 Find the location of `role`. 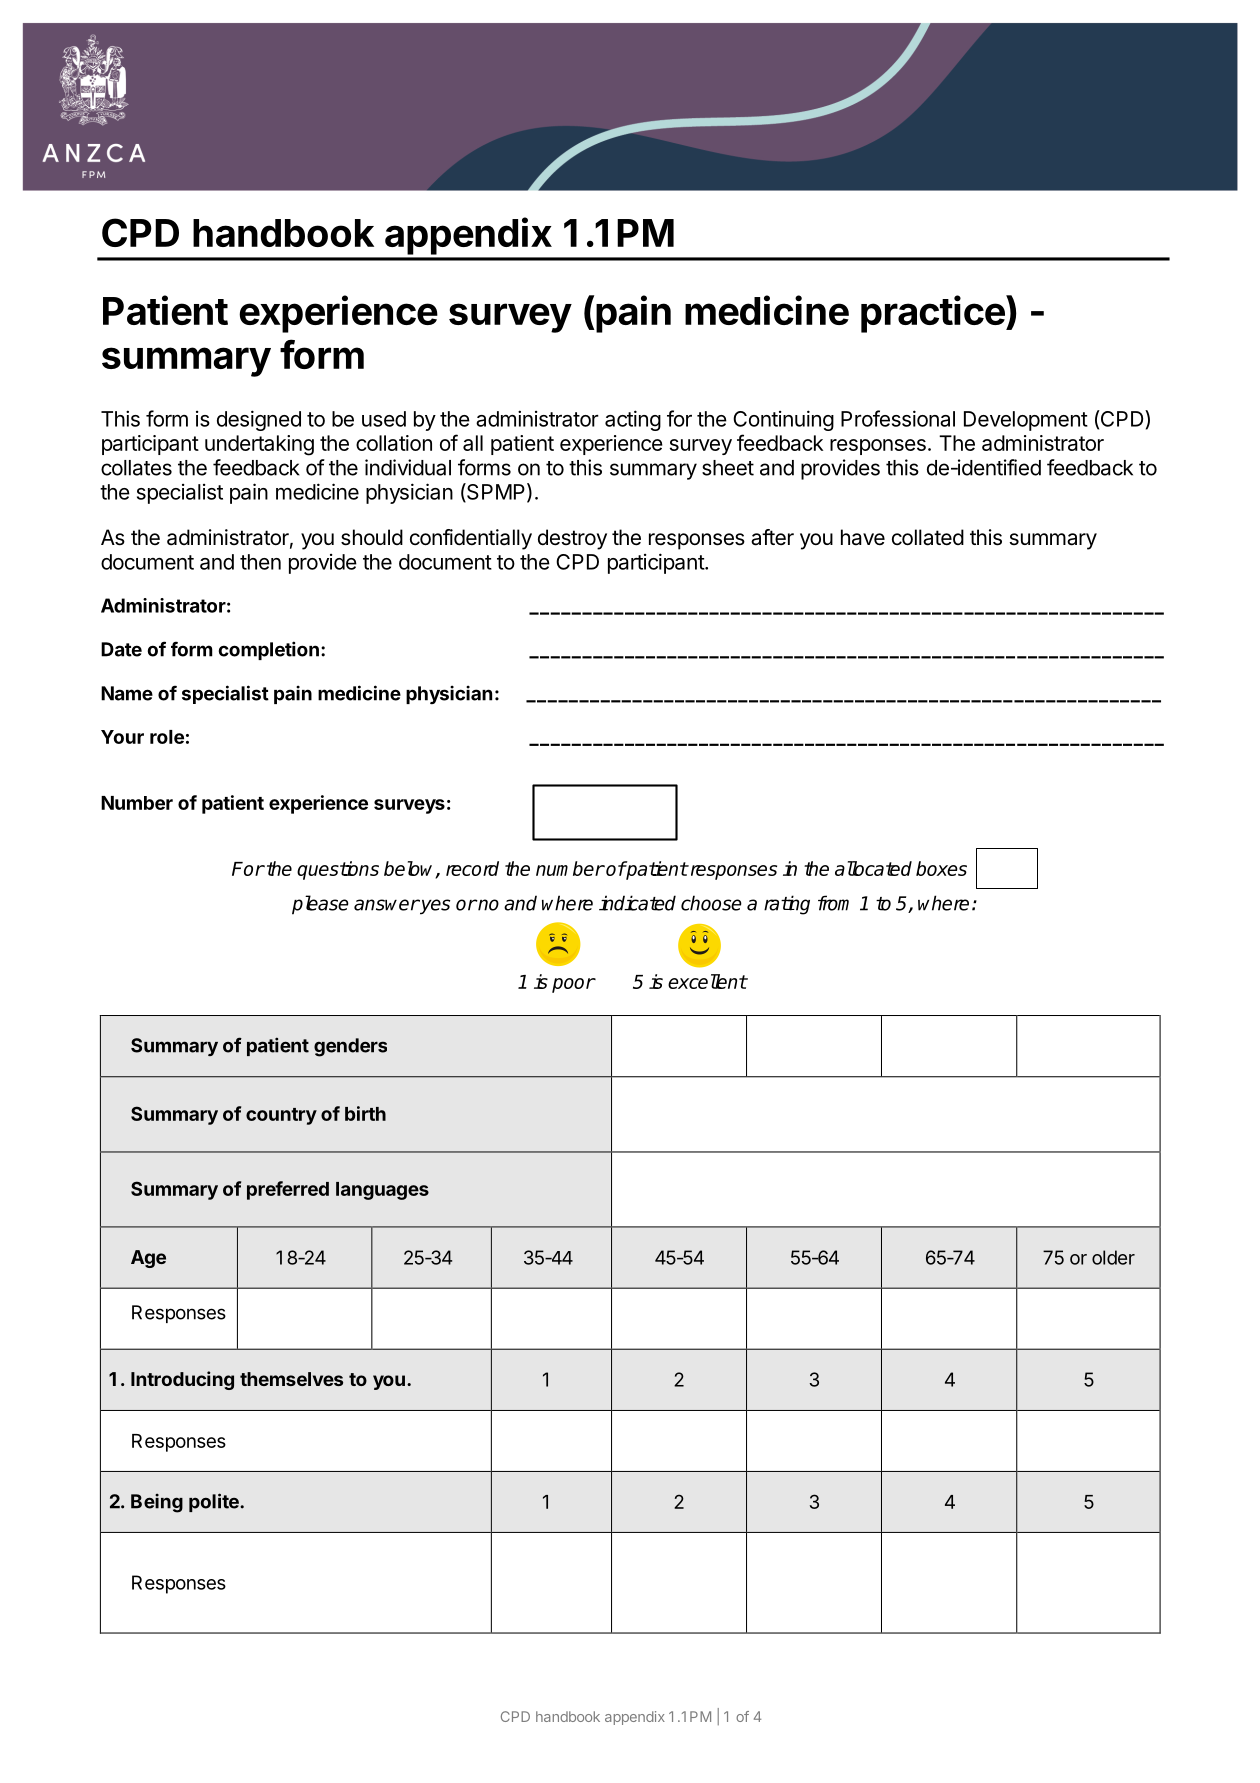

role is located at coordinates (167, 737).
